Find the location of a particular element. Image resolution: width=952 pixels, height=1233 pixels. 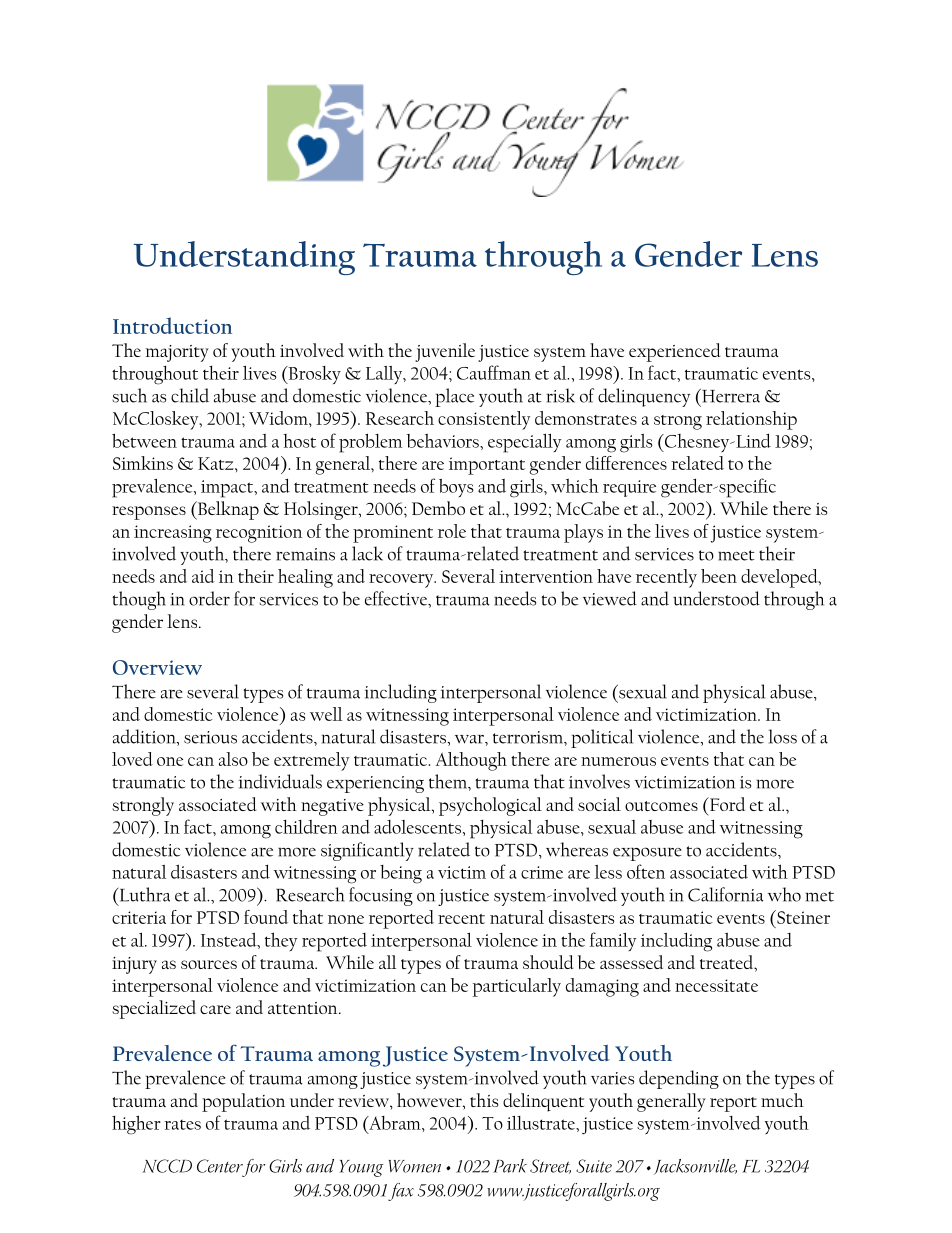

also is located at coordinates (233, 759).
